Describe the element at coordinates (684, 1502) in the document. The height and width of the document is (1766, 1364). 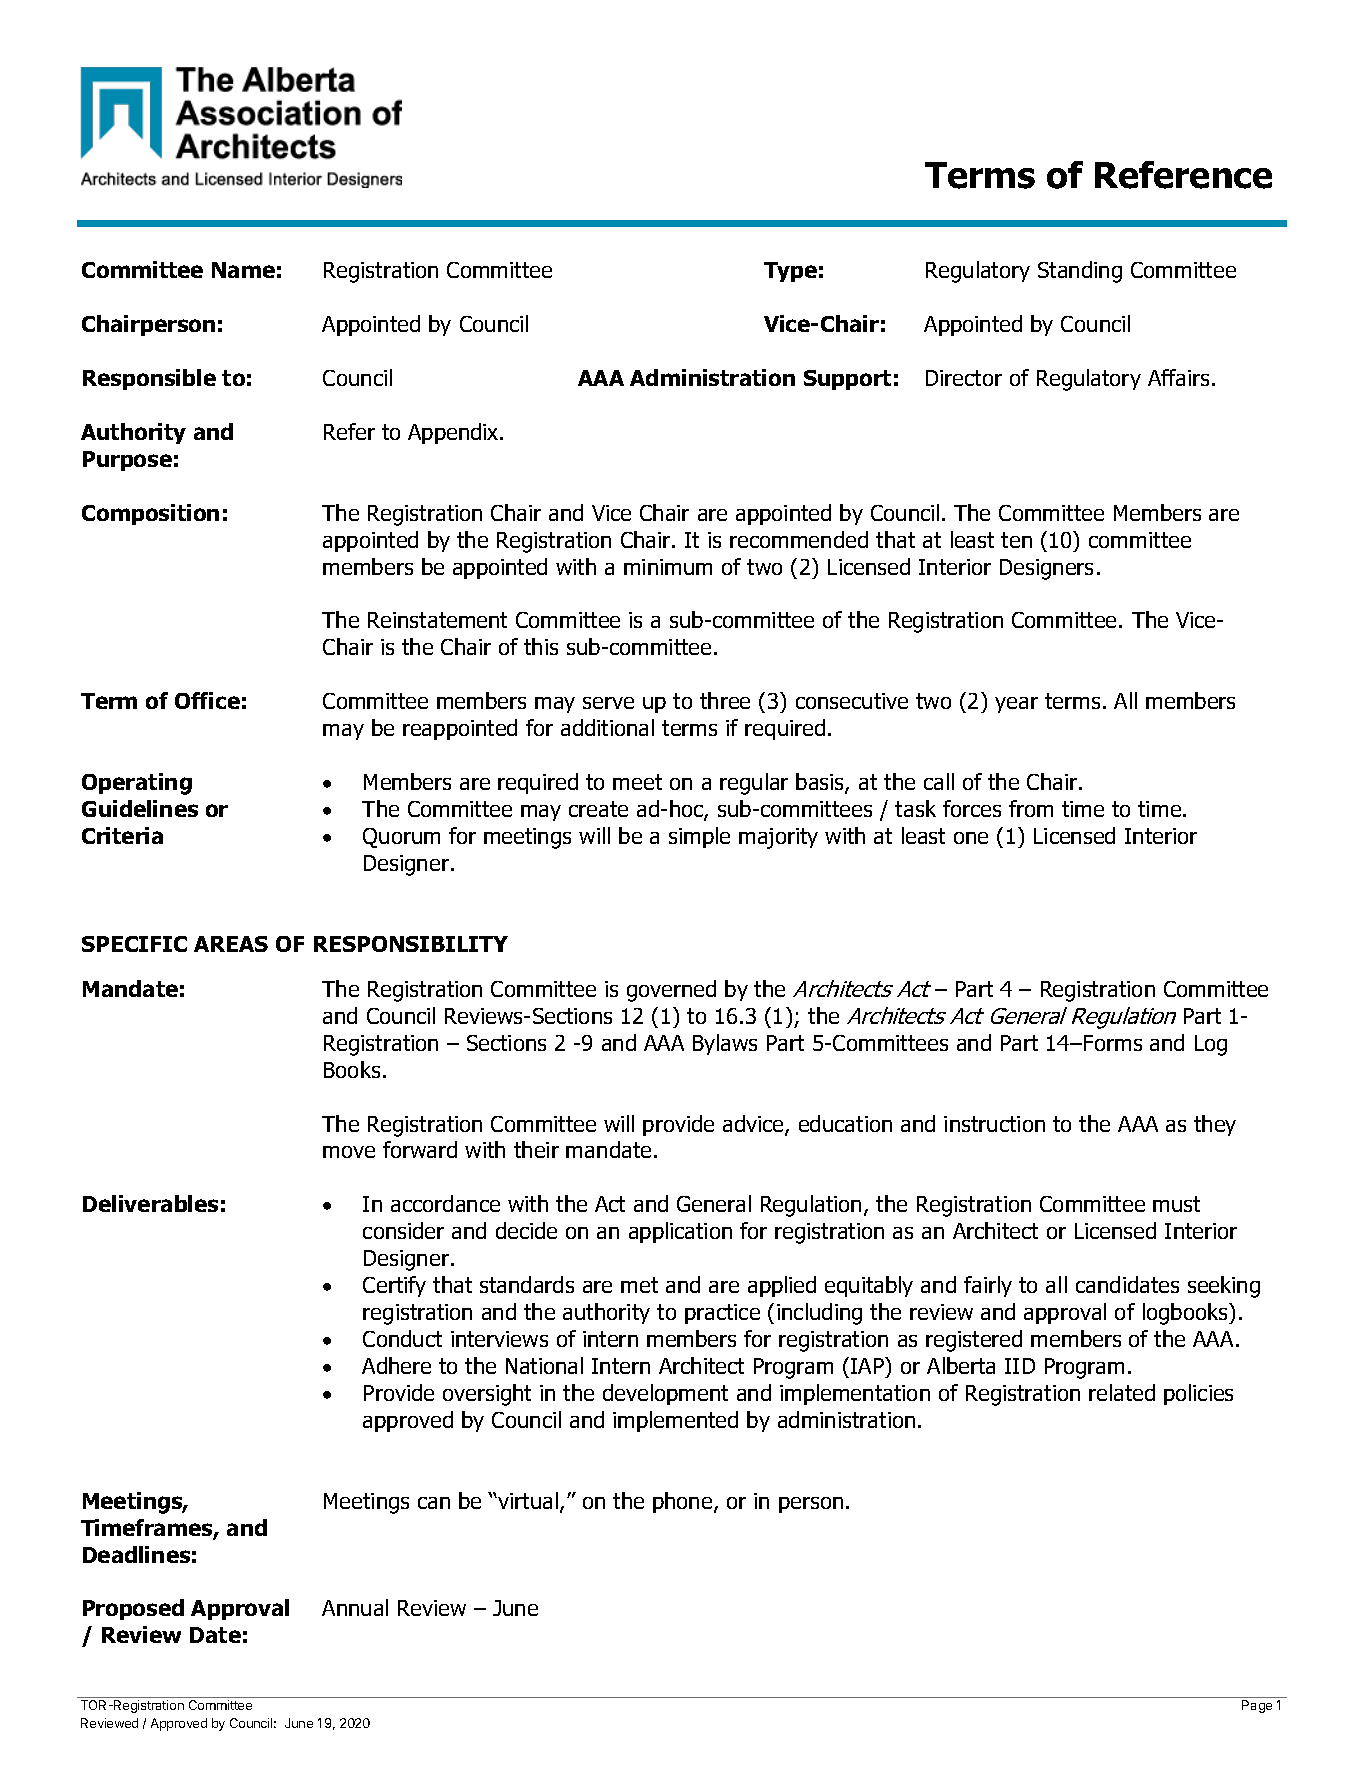
I see `phone` at that location.
